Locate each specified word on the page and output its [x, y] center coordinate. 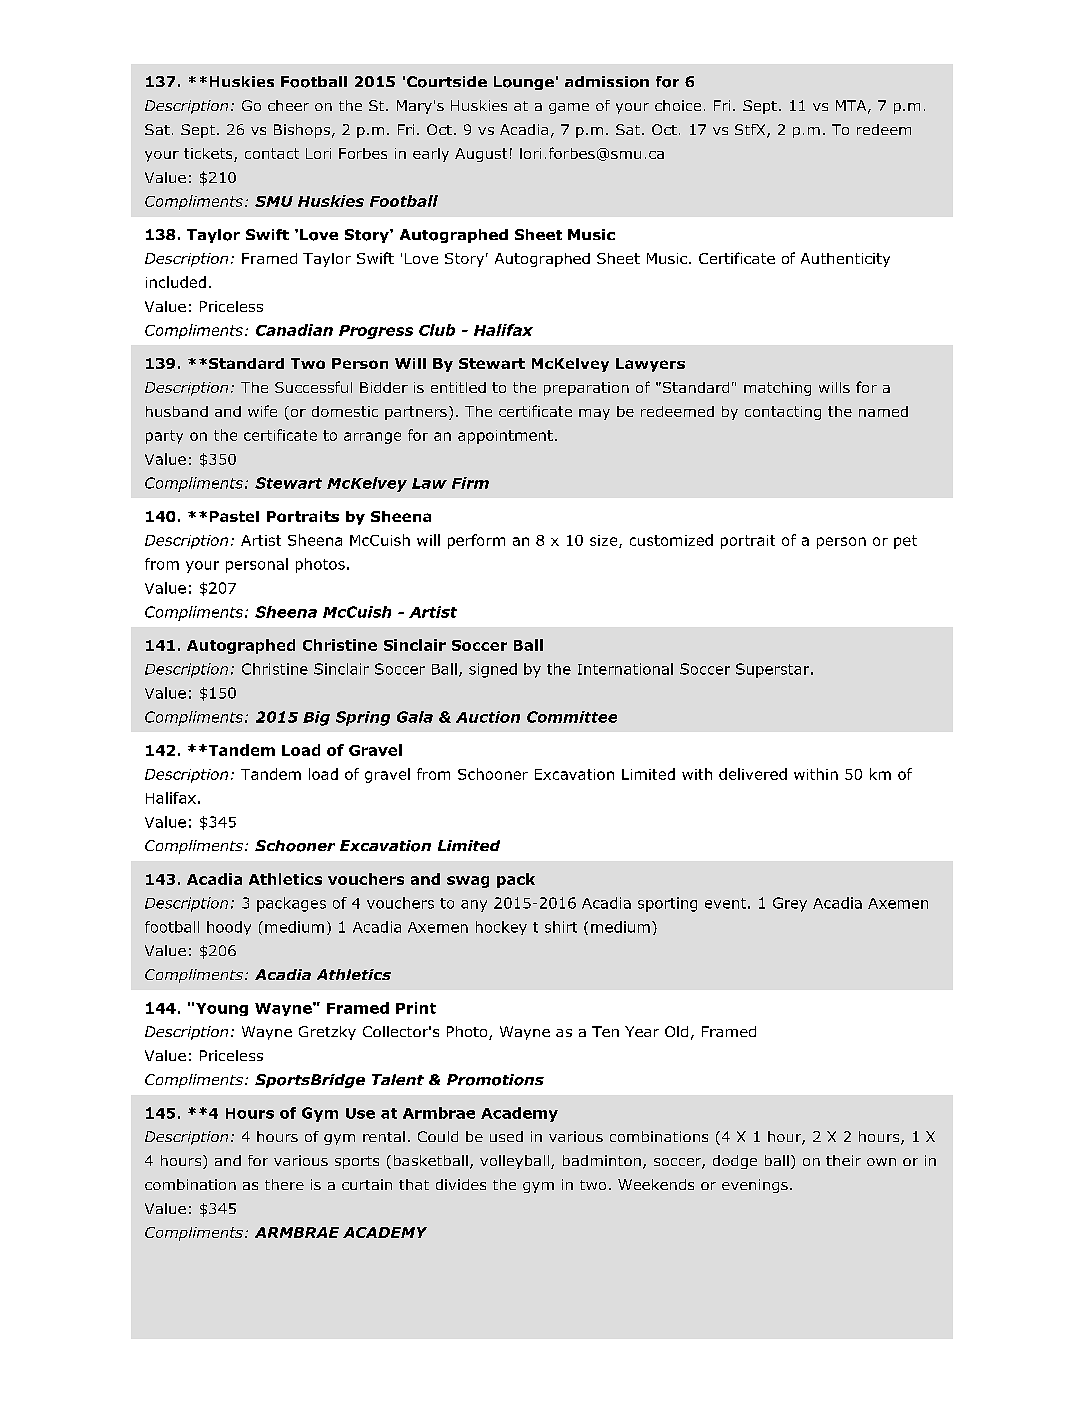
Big [316, 718]
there [284, 1184]
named [883, 411]
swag [468, 882]
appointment [505, 437]
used [506, 1136]
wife [262, 411]
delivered [753, 774]
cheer [288, 105]
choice [678, 105]
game [569, 108]
